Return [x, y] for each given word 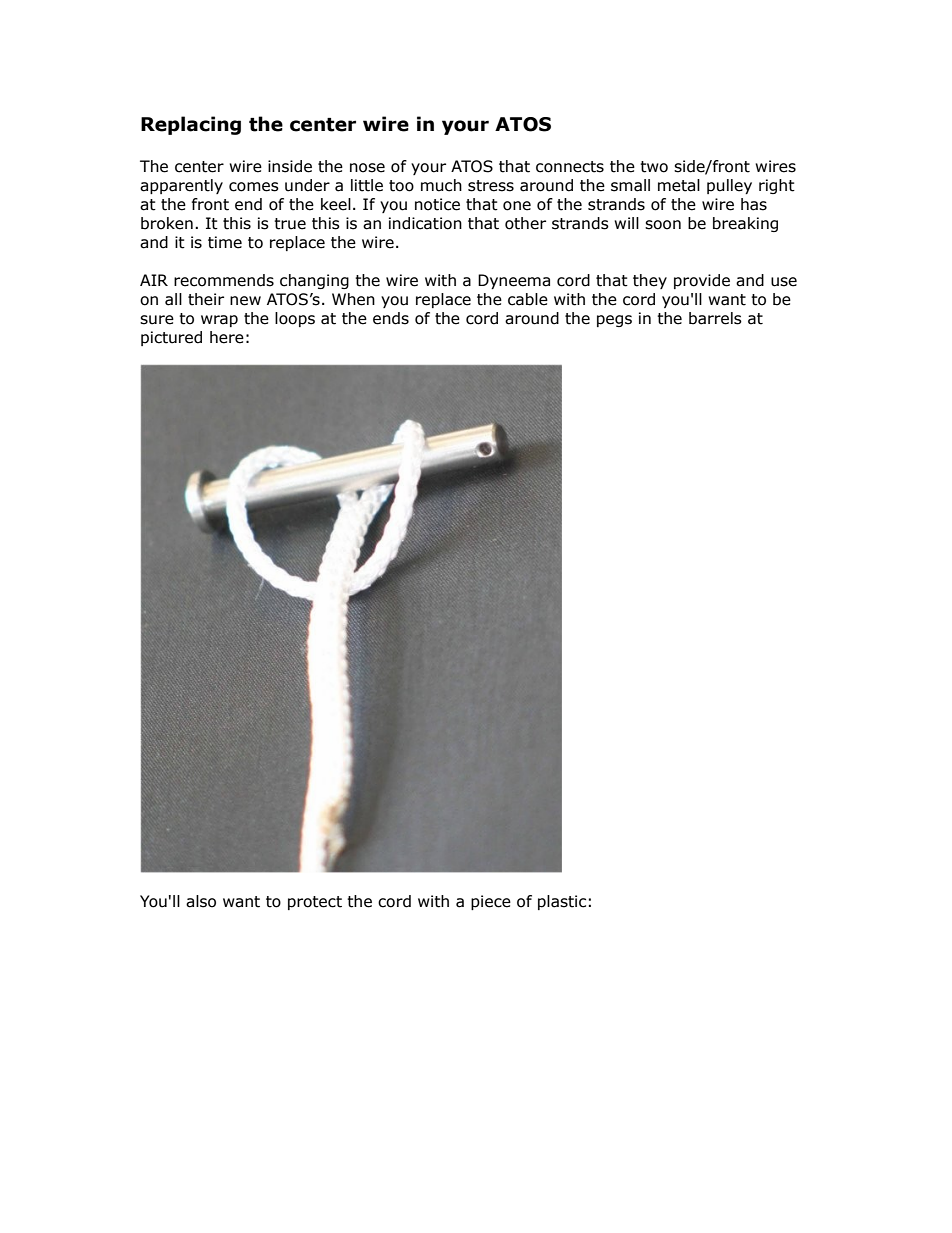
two [654, 167]
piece [491, 902]
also [201, 901]
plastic [562, 902]
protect [315, 903]
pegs [614, 321]
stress [491, 186]
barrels [715, 318]
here [227, 337]
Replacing [191, 125]
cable [528, 299]
